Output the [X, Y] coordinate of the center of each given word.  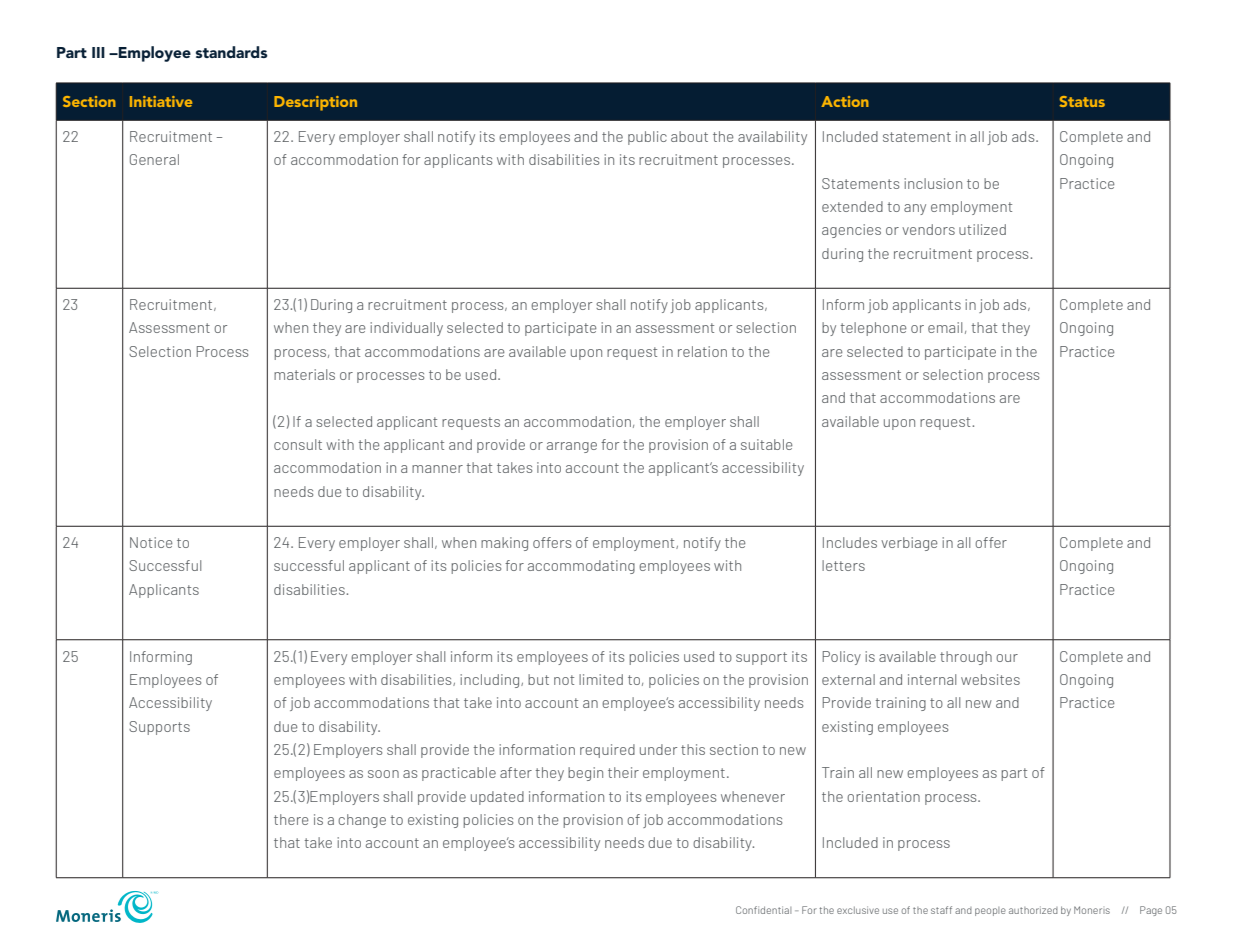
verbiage [909, 544]
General [154, 159]
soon [383, 774]
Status [1082, 101]
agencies [851, 231]
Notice [151, 542]
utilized [982, 229]
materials [304, 374]
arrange [572, 447]
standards [232, 52]
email [945, 327]
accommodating [581, 567]
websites [990, 679]
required [607, 751]
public [647, 138]
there [291, 819]
